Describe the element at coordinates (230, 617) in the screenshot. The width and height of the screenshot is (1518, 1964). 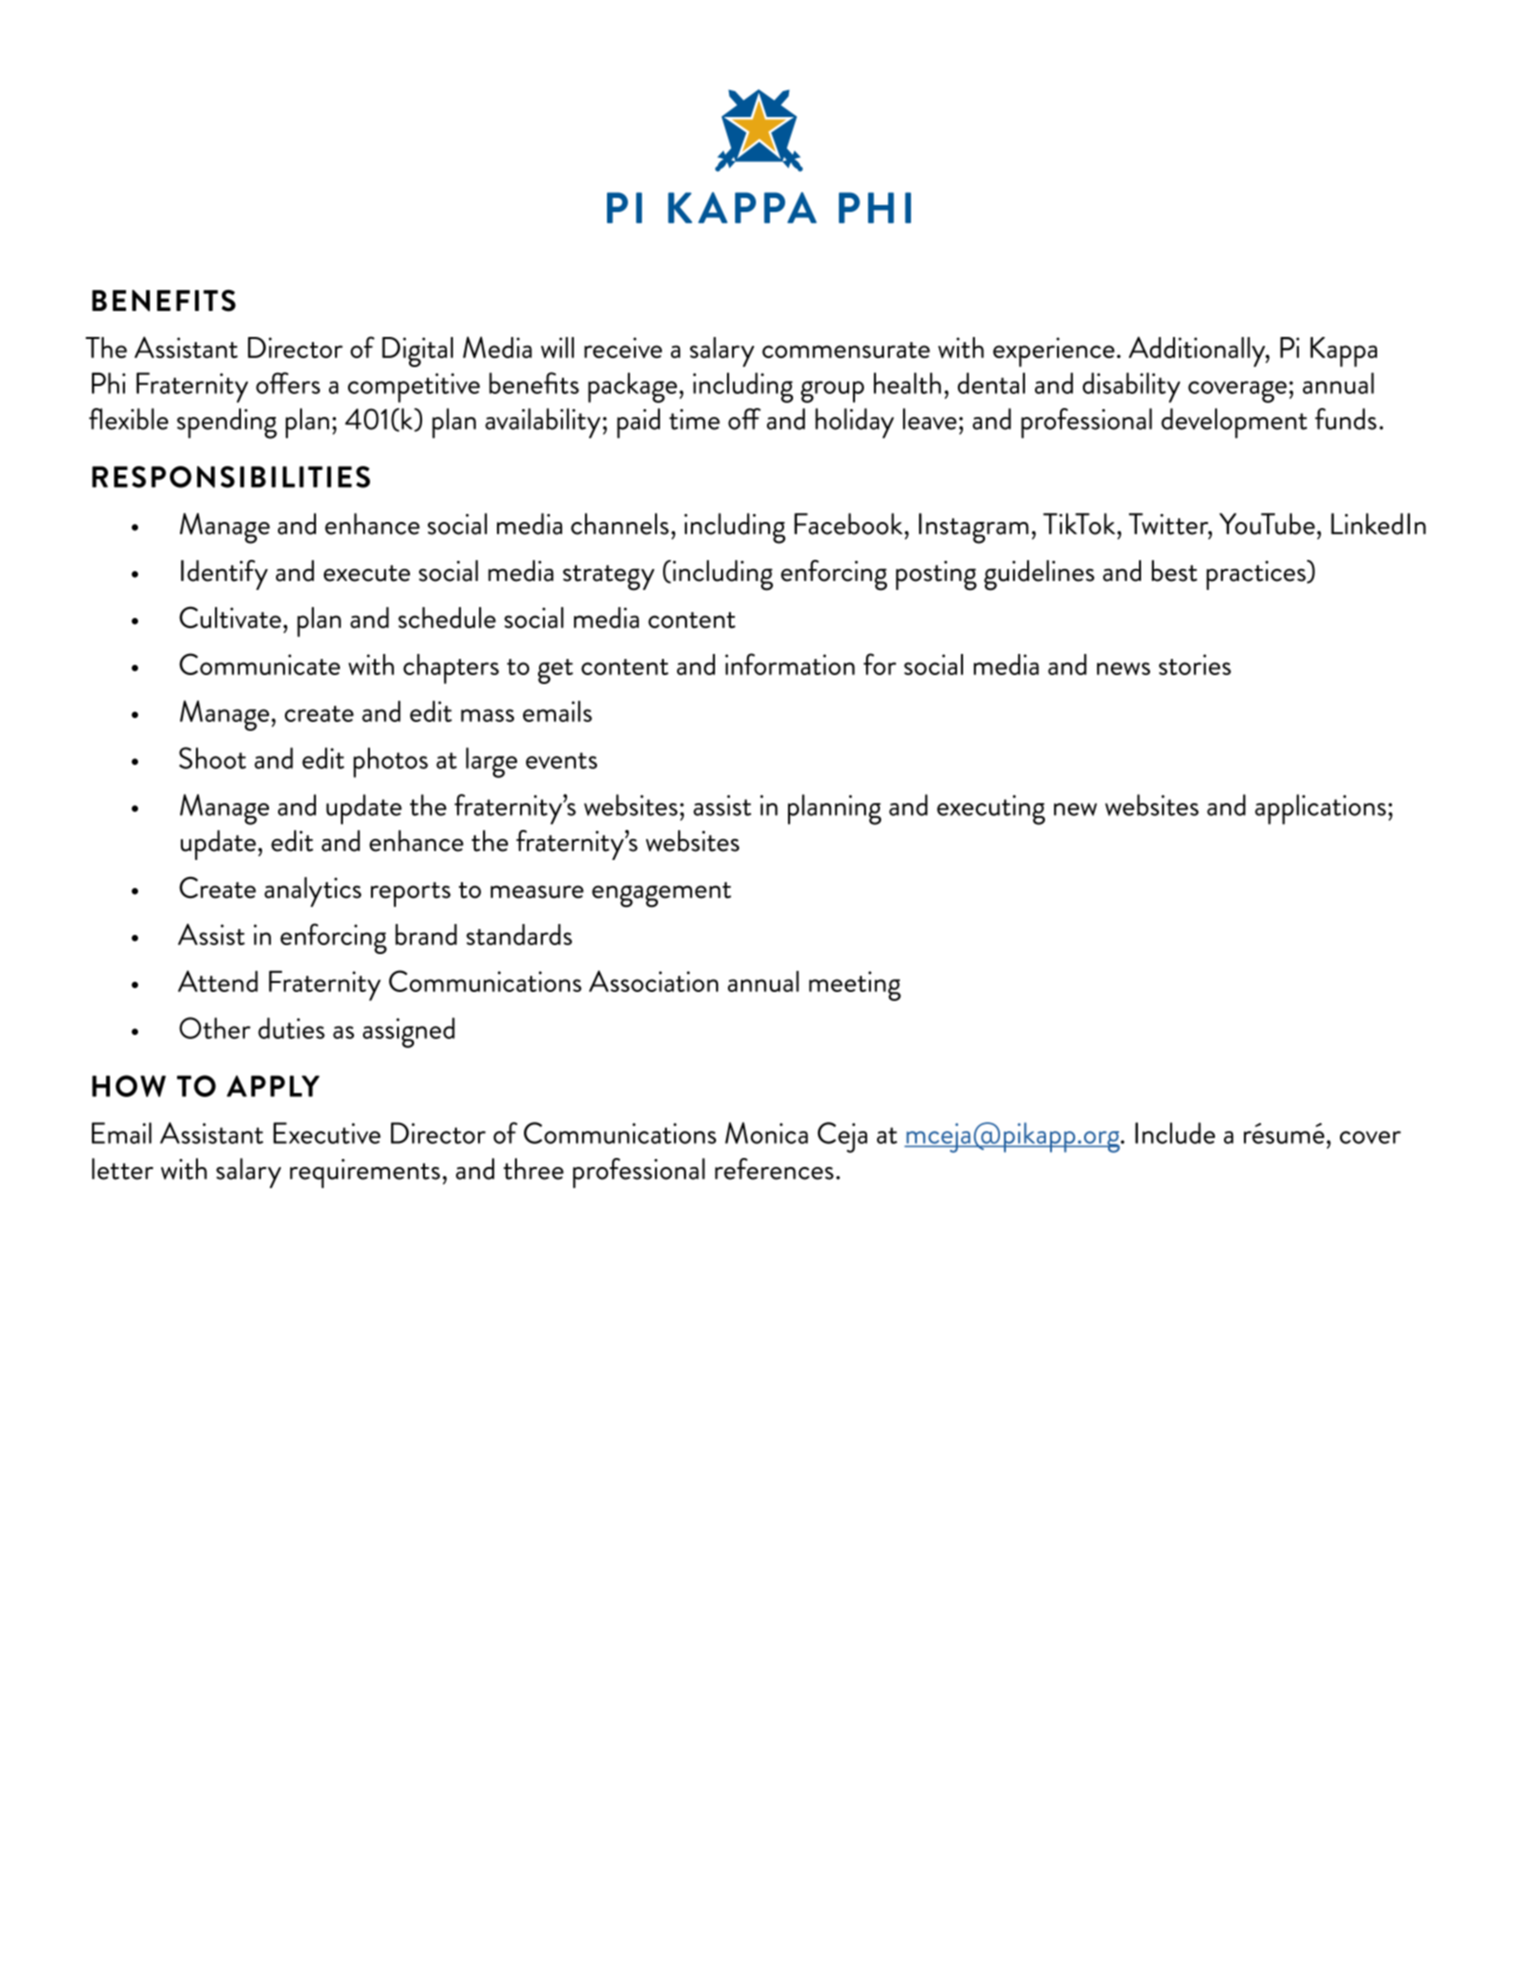
I see `Cultivate` at that location.
